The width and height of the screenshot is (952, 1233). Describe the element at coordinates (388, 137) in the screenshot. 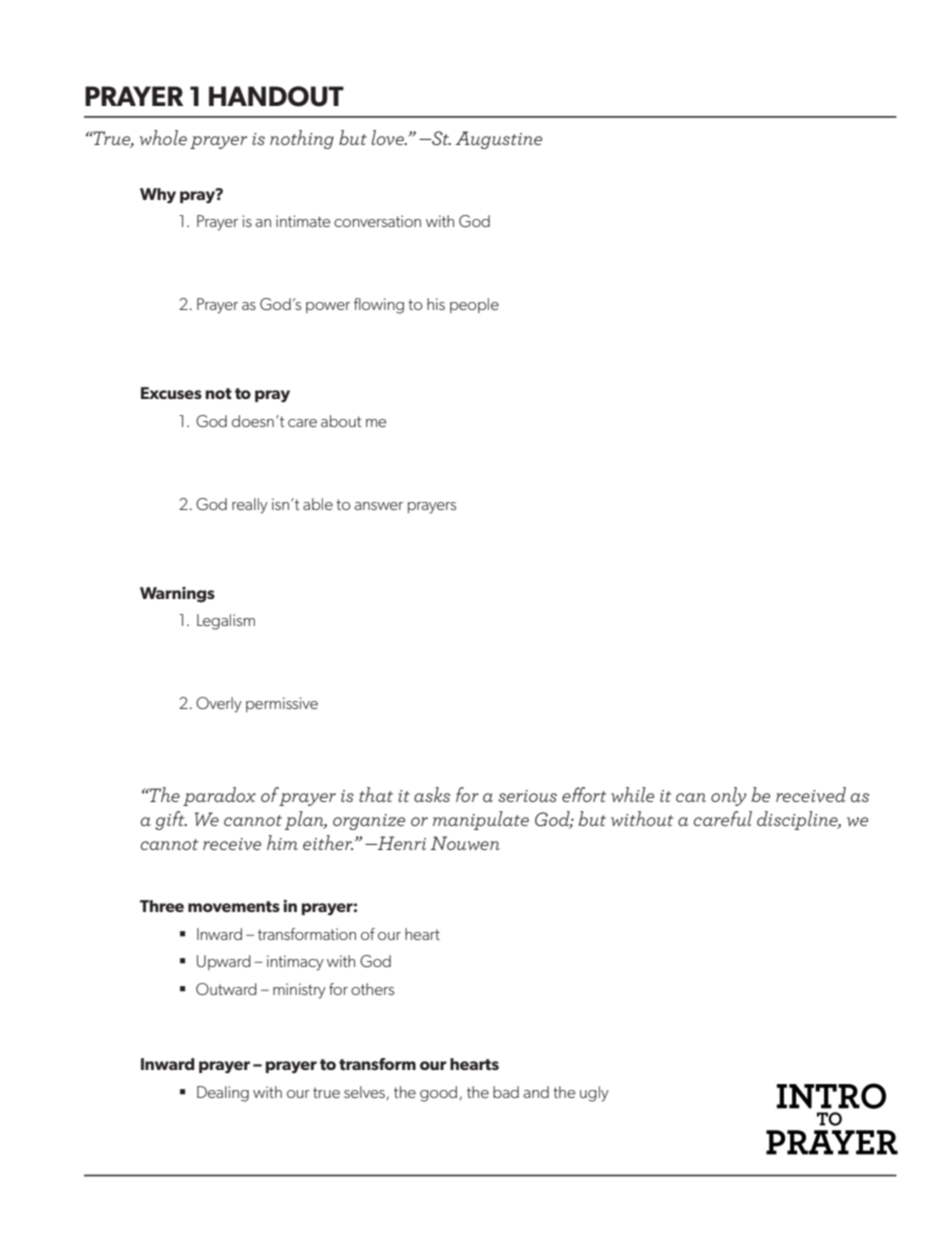

I see `love` at that location.
